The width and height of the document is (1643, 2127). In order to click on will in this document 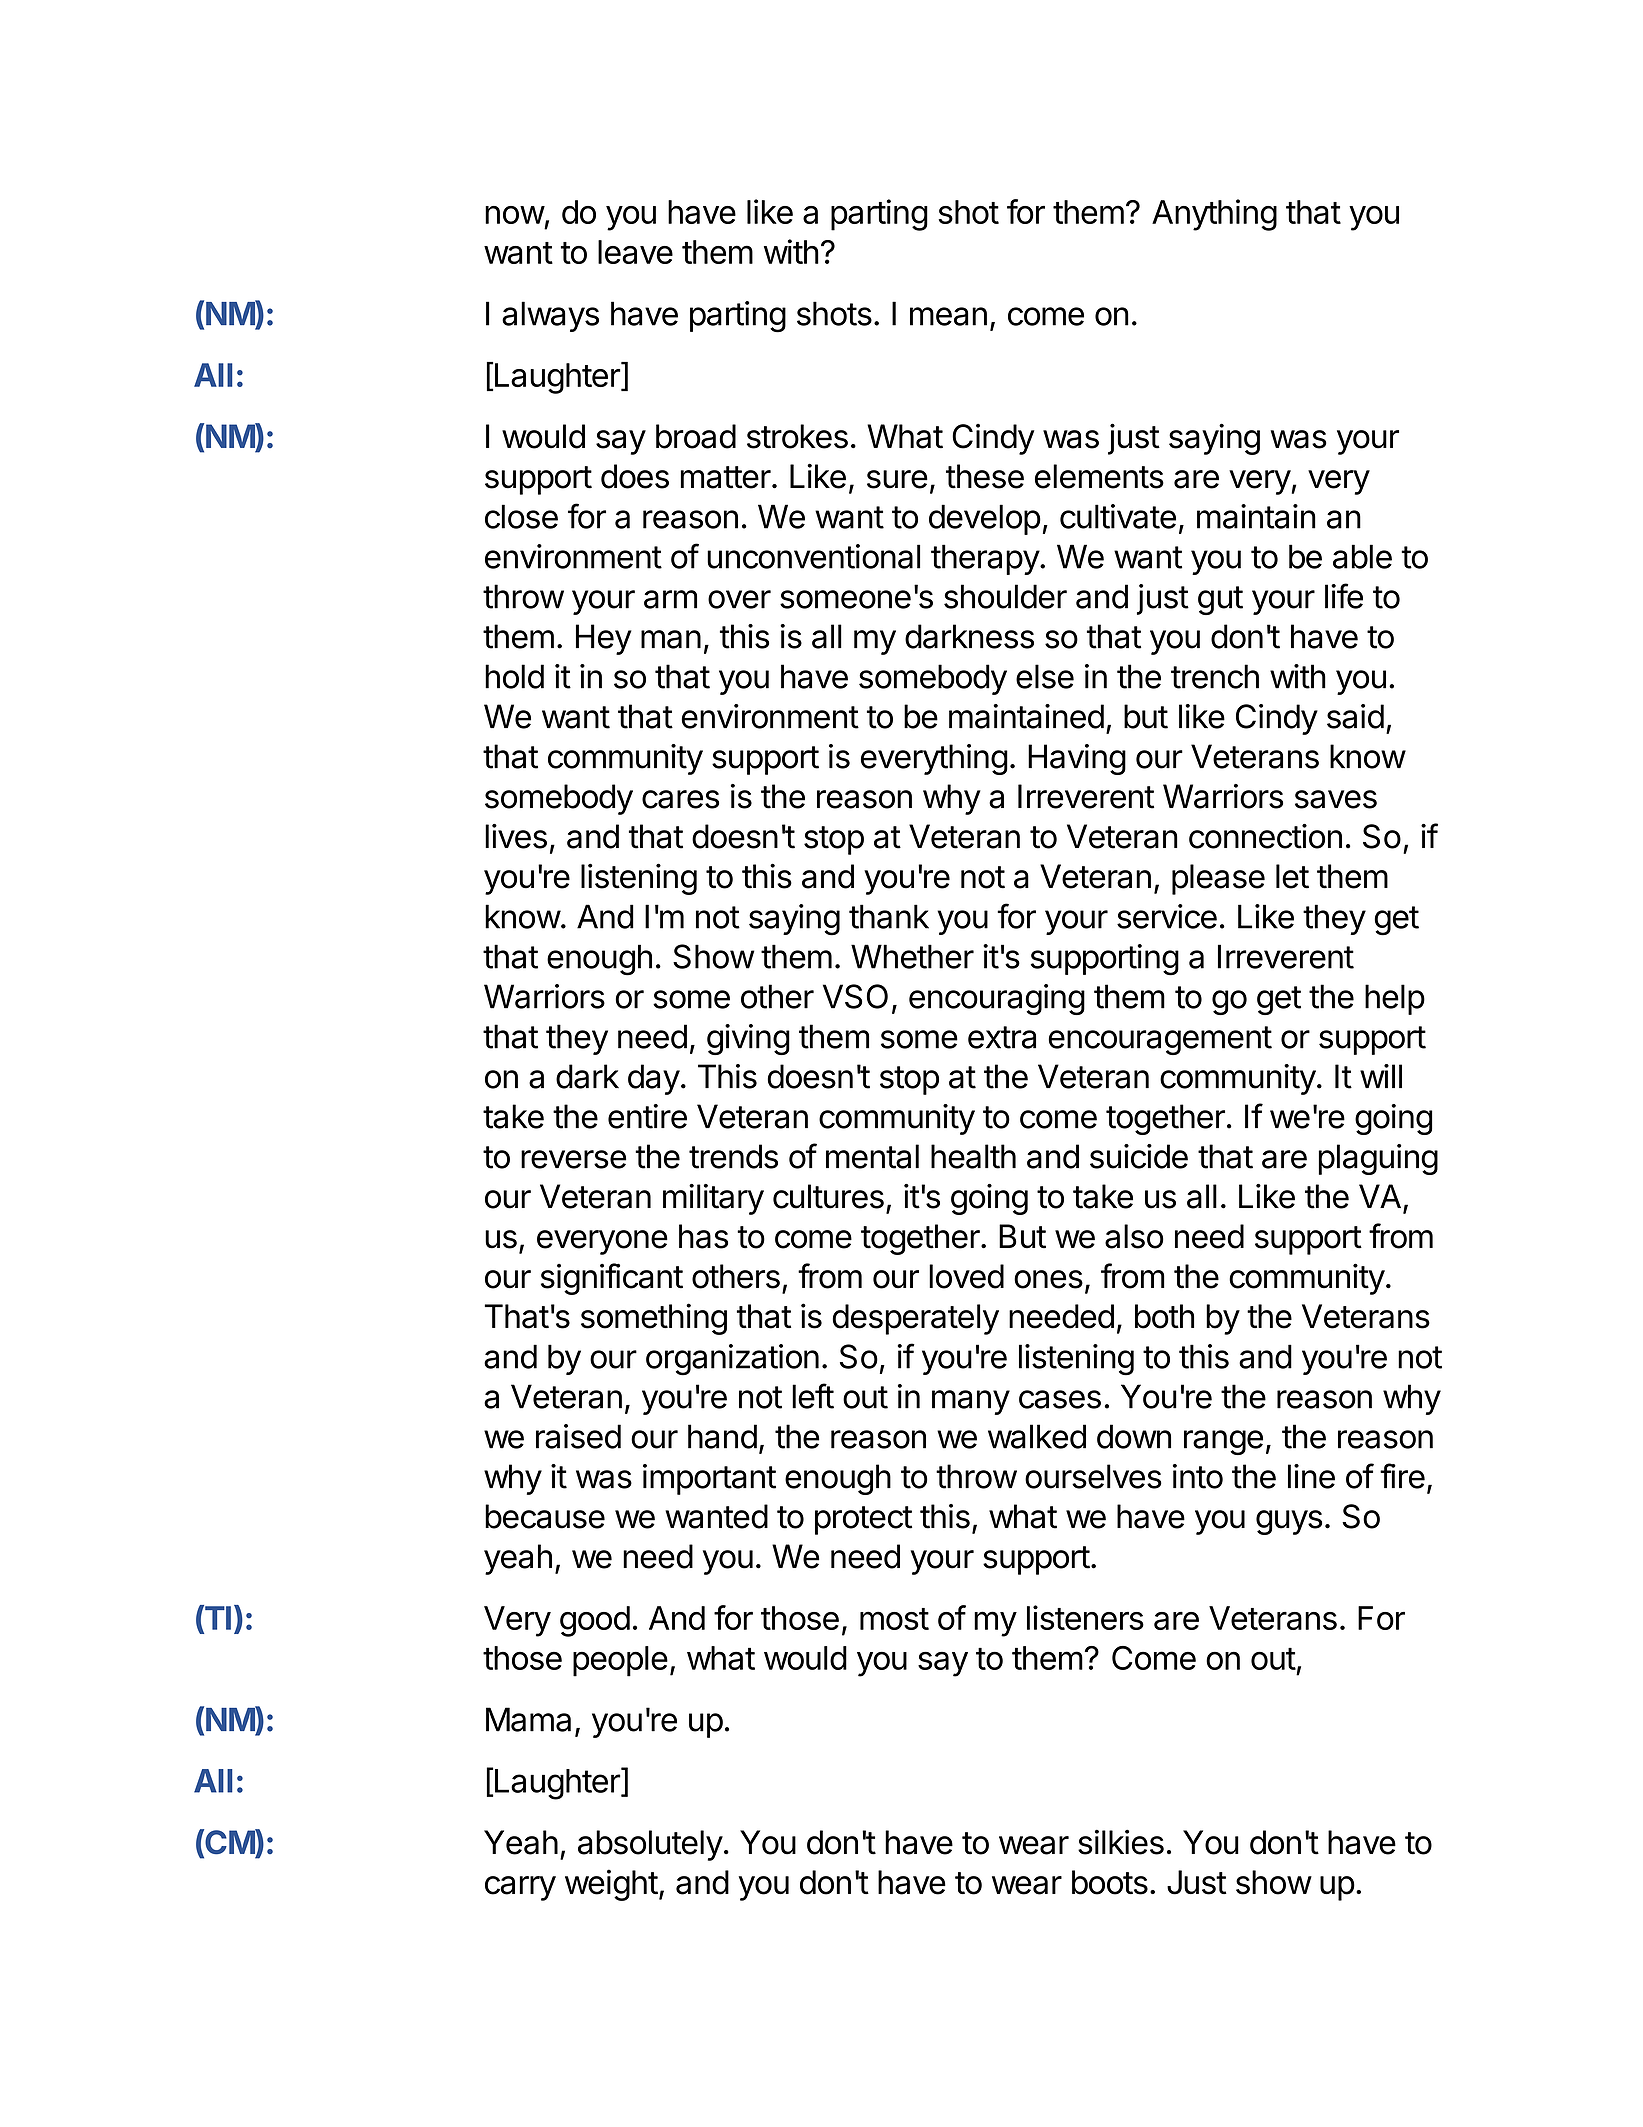, I will do `click(1381, 1076)`.
